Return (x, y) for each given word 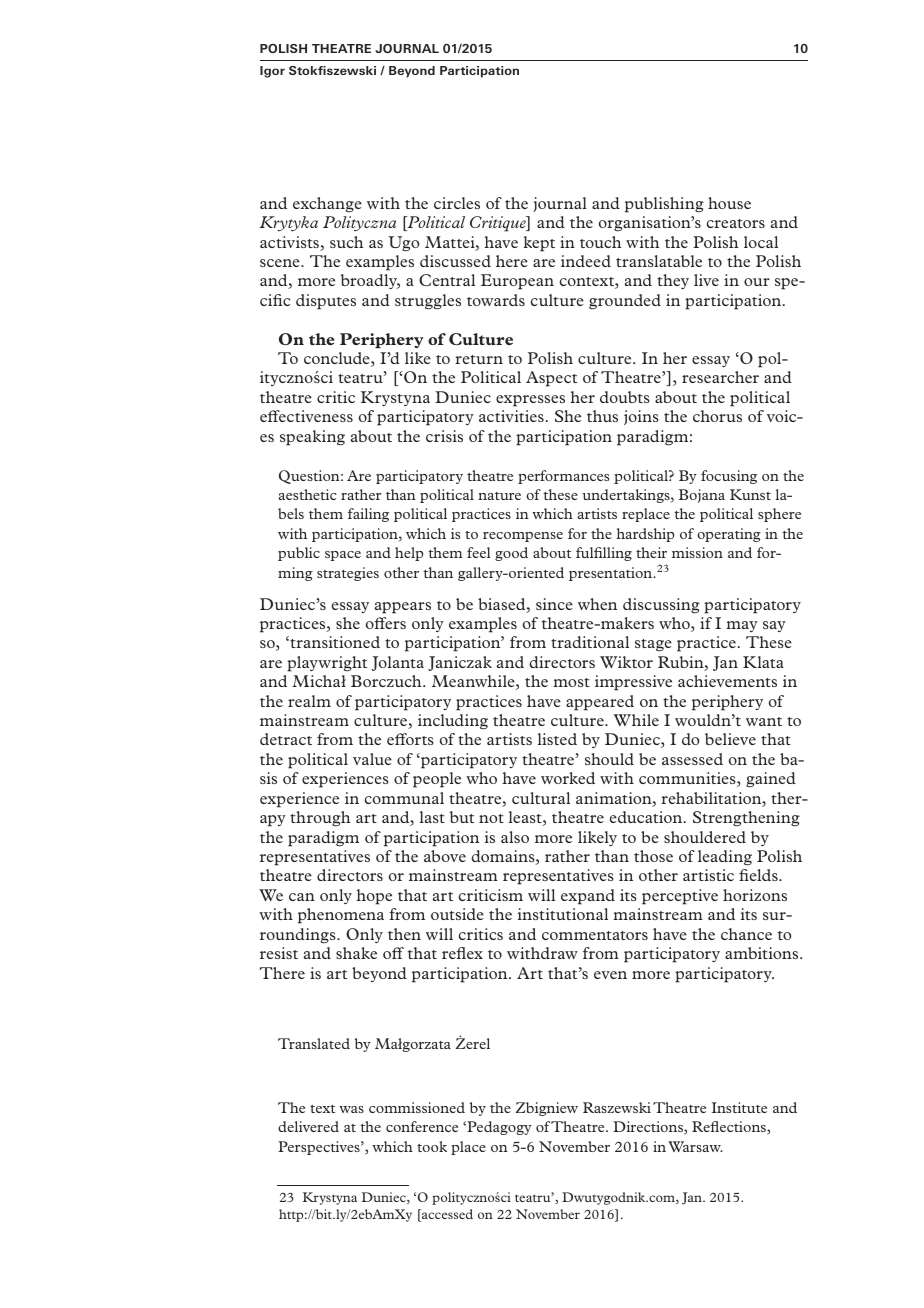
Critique (499, 224)
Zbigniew (547, 1109)
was (351, 1109)
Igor (272, 72)
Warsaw (695, 1146)
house (729, 203)
